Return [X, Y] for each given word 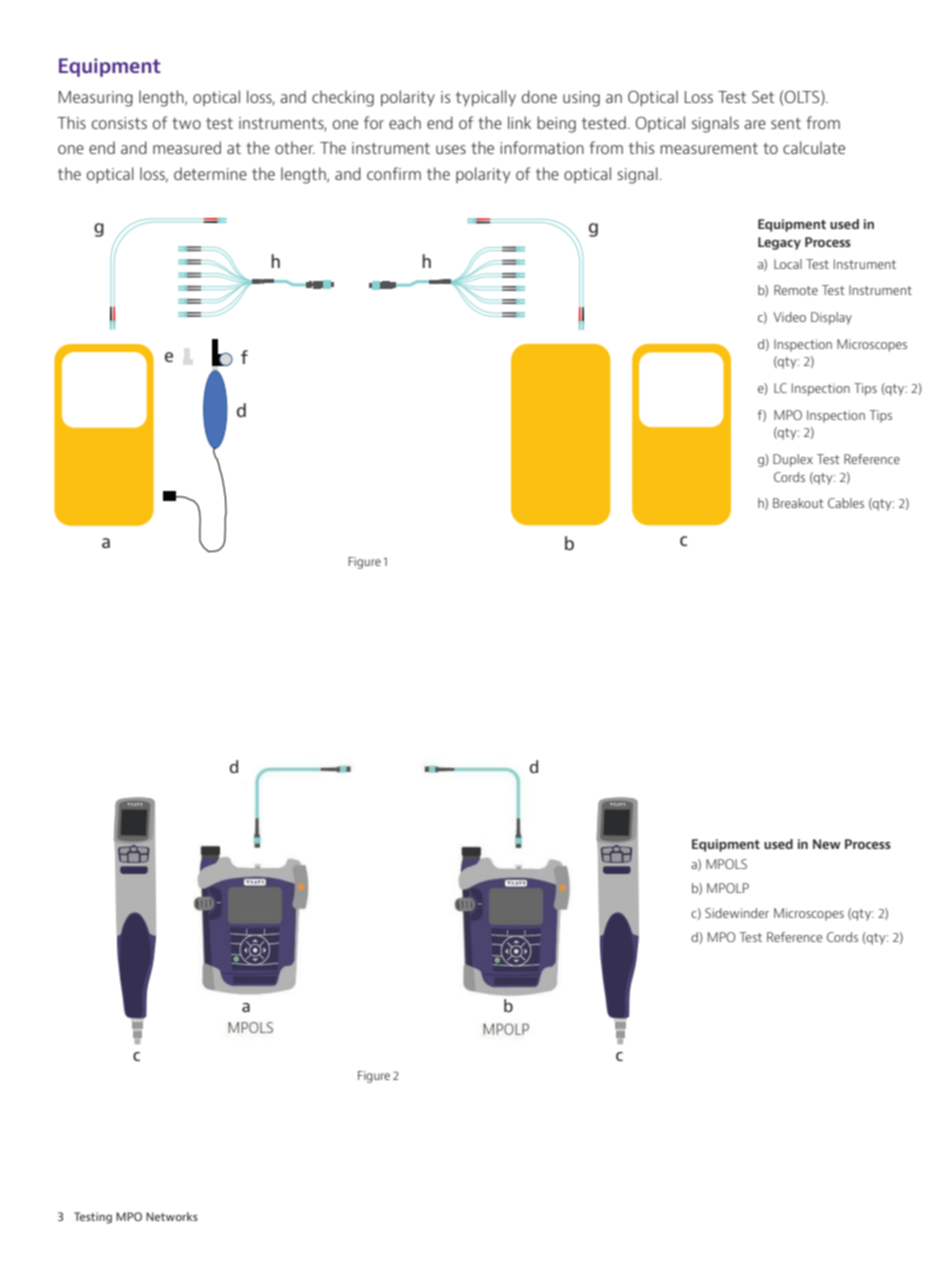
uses [451, 149]
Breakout [798, 503]
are [755, 124]
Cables [846, 503]
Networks [172, 1216]
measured [187, 147]
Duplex [793, 460]
